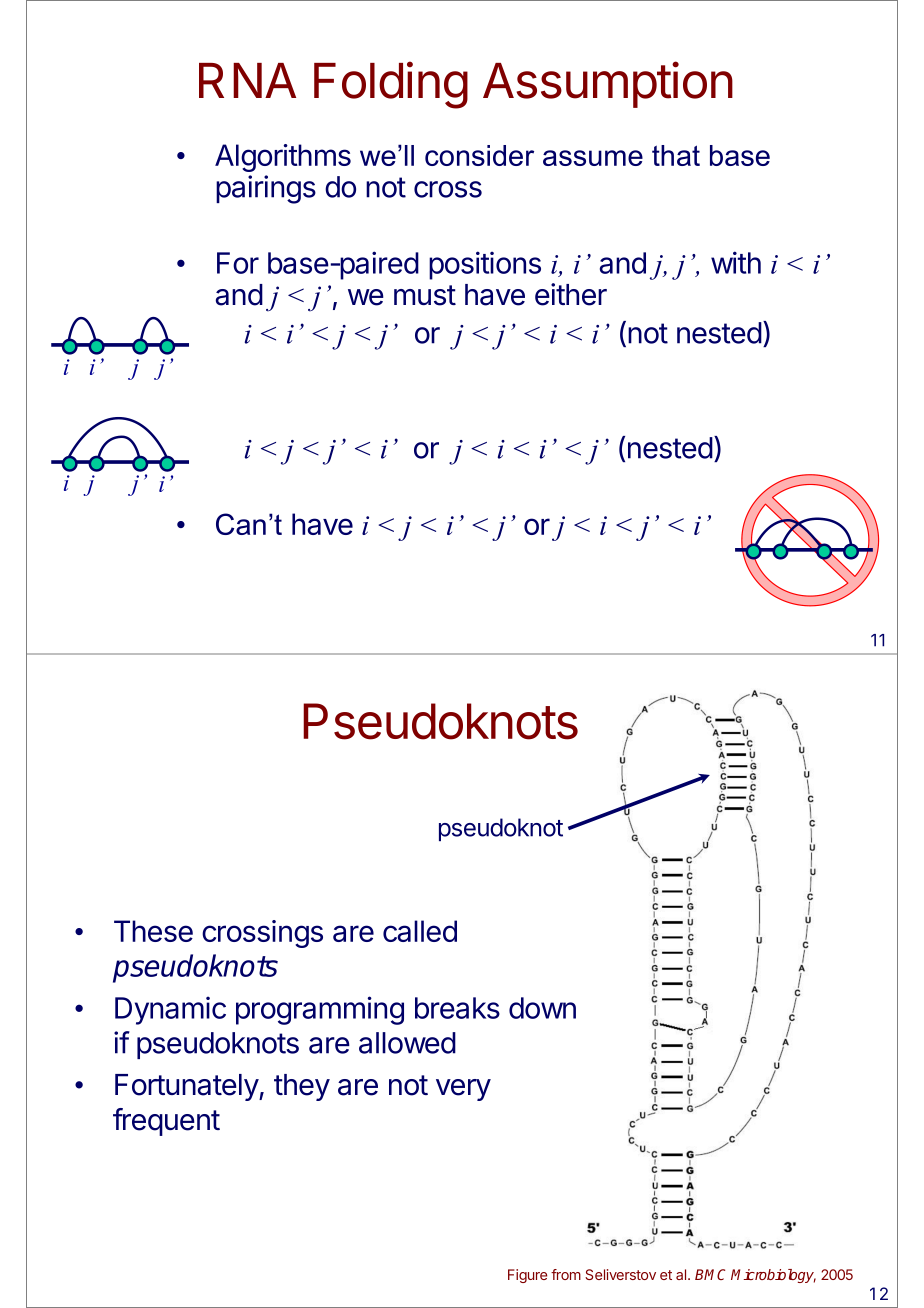 The width and height of the image is (924, 1308). What do you see at coordinates (736, 262) in the image?
I see `with` at bounding box center [736, 262].
